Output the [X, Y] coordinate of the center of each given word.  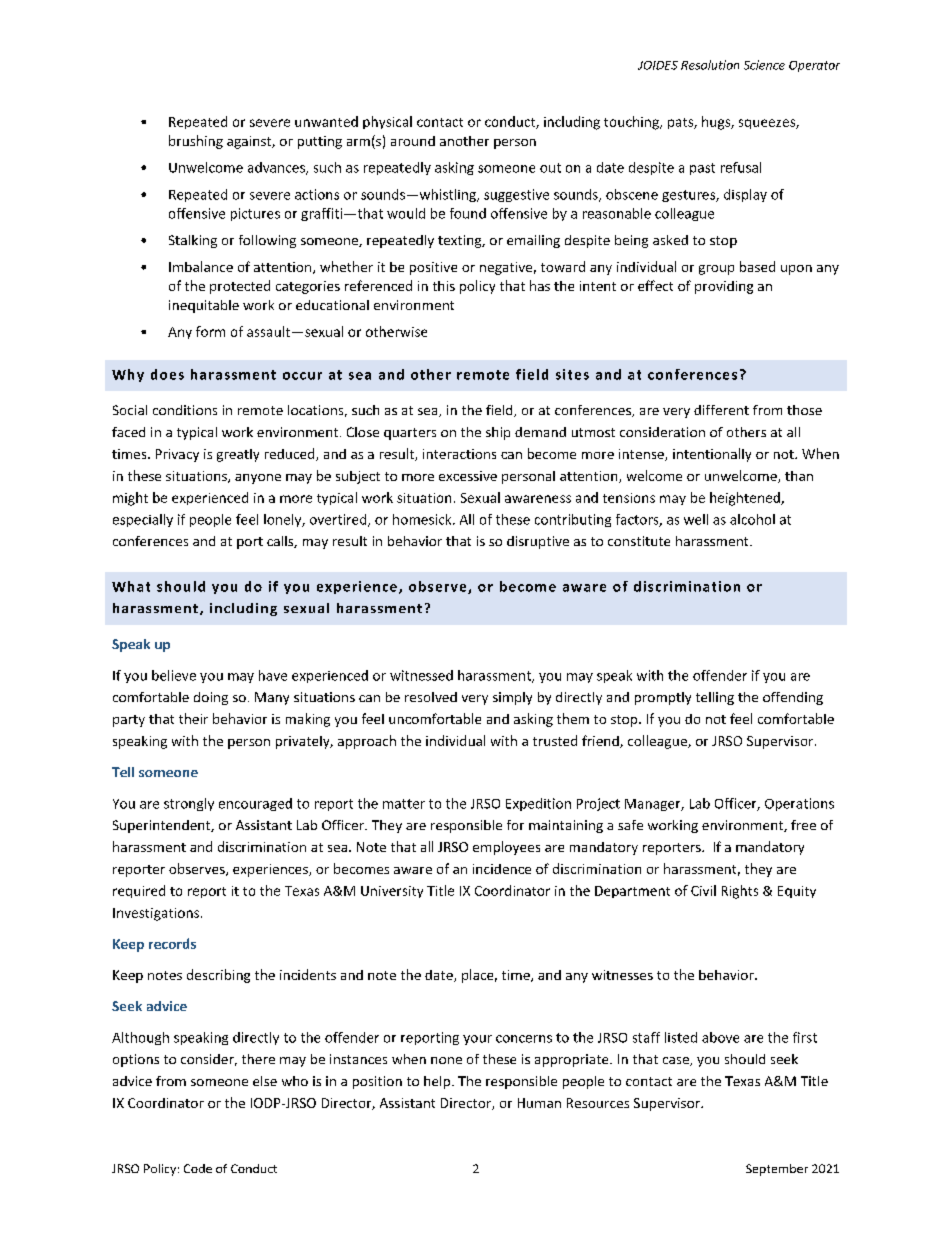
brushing [196, 142]
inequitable [204, 306]
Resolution [710, 65]
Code [198, 1168]
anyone [258, 479]
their [193, 718]
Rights [740, 892]
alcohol [752, 519]
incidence [502, 869]
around [413, 141]
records [172, 943]
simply [512, 698]
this [444, 286]
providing [724, 287]
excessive [468, 476]
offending [793, 698]
